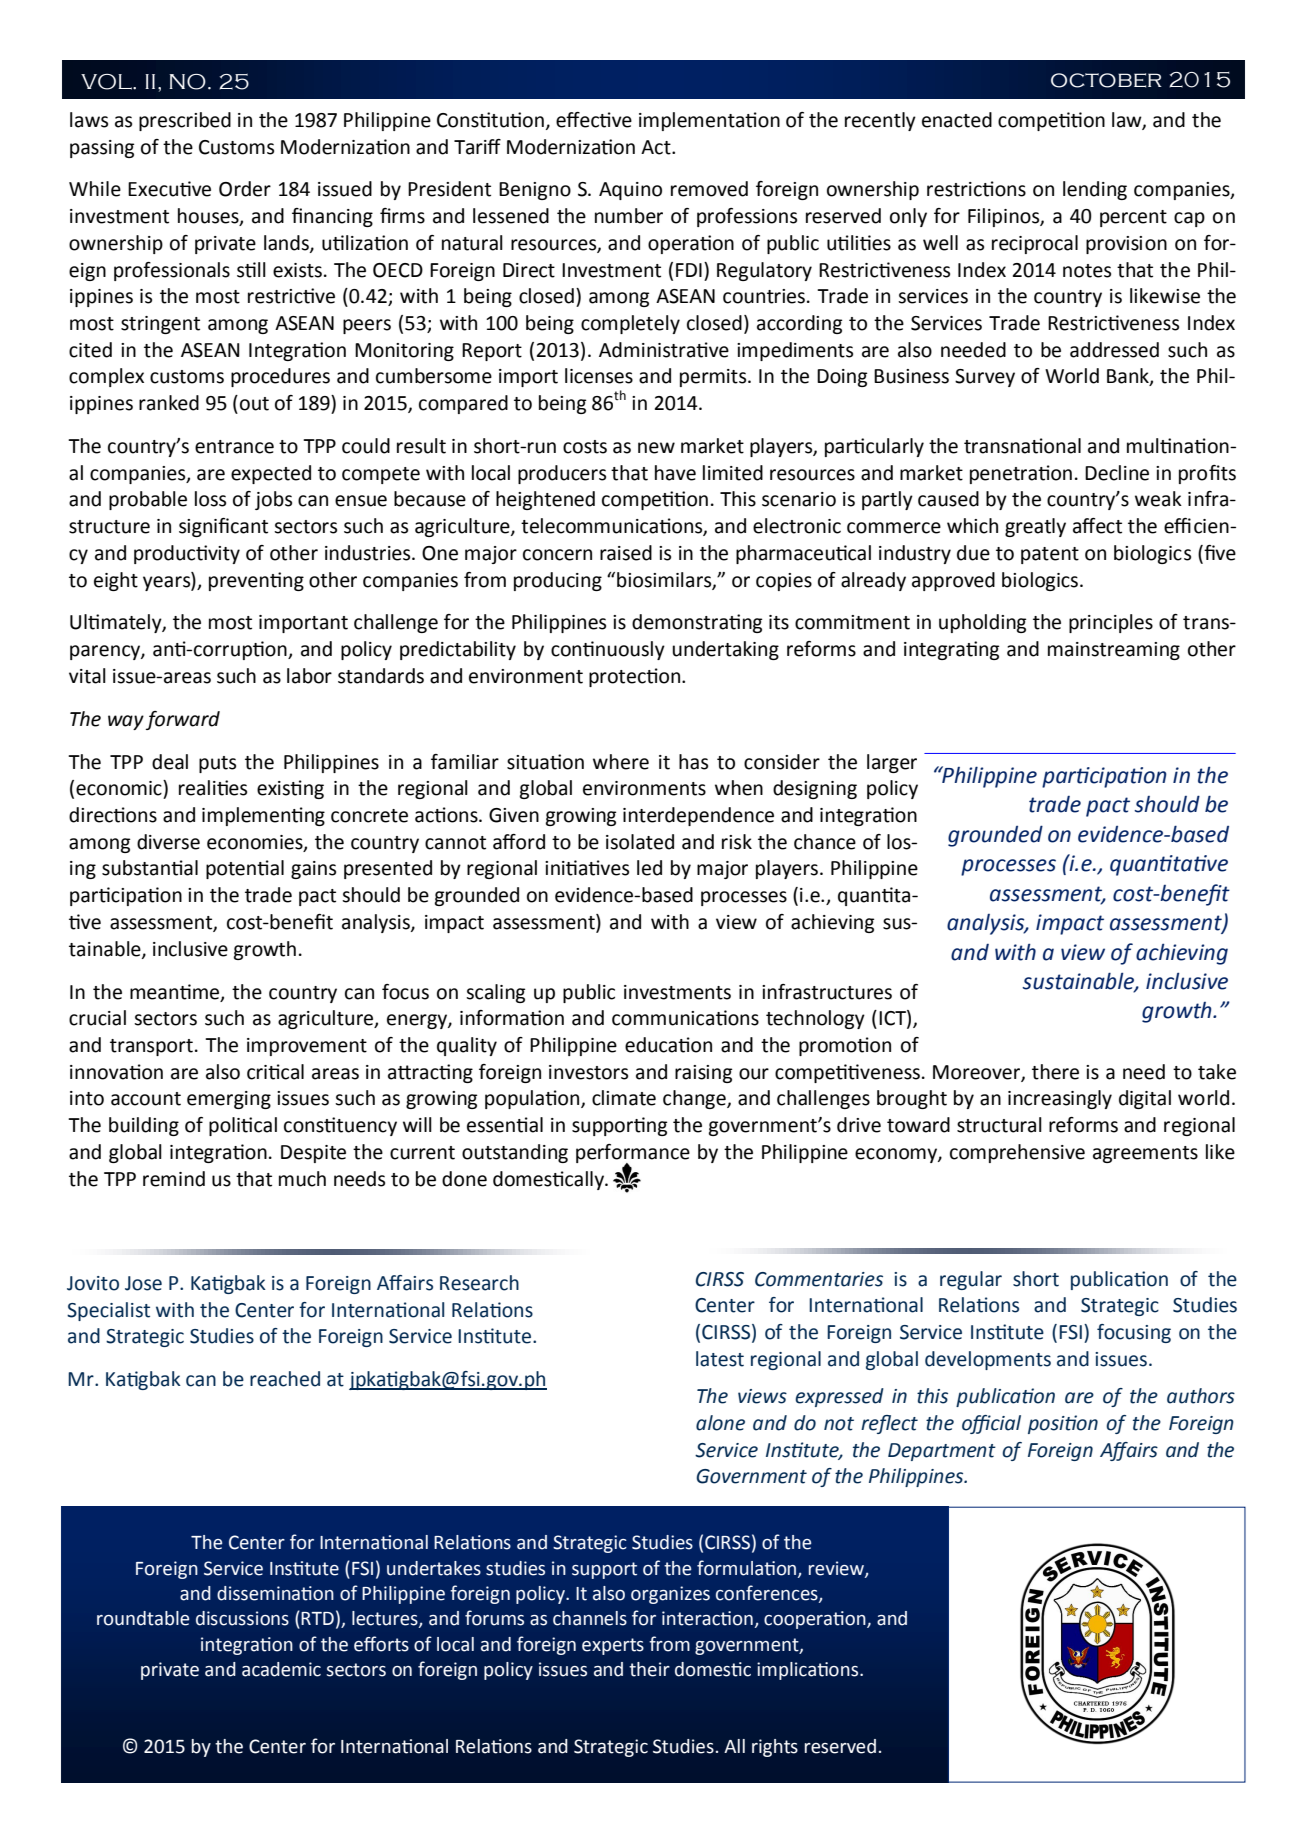  I want to click on labor, so click(309, 676).
